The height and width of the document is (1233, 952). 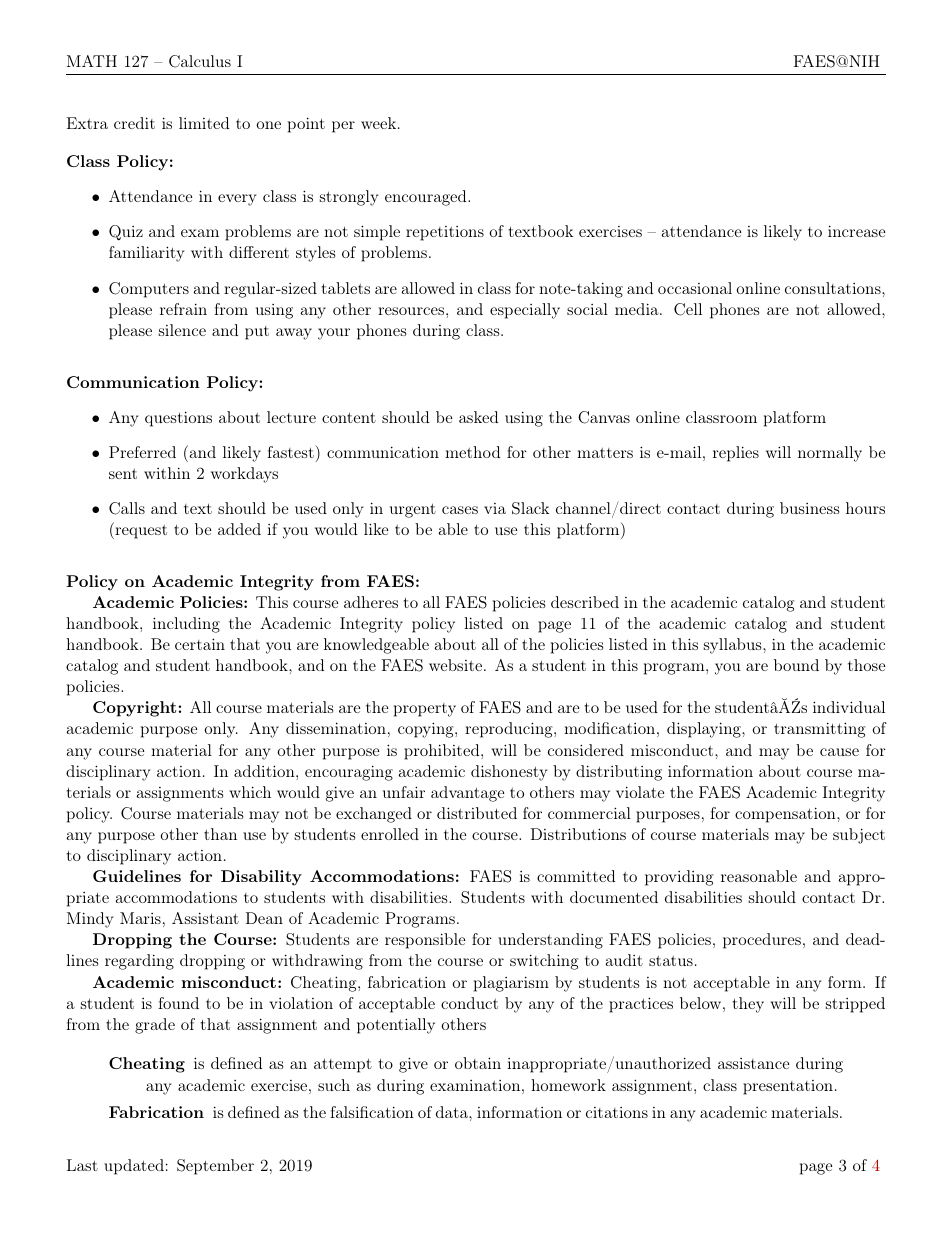 I want to click on syllabus, so click(x=734, y=646).
